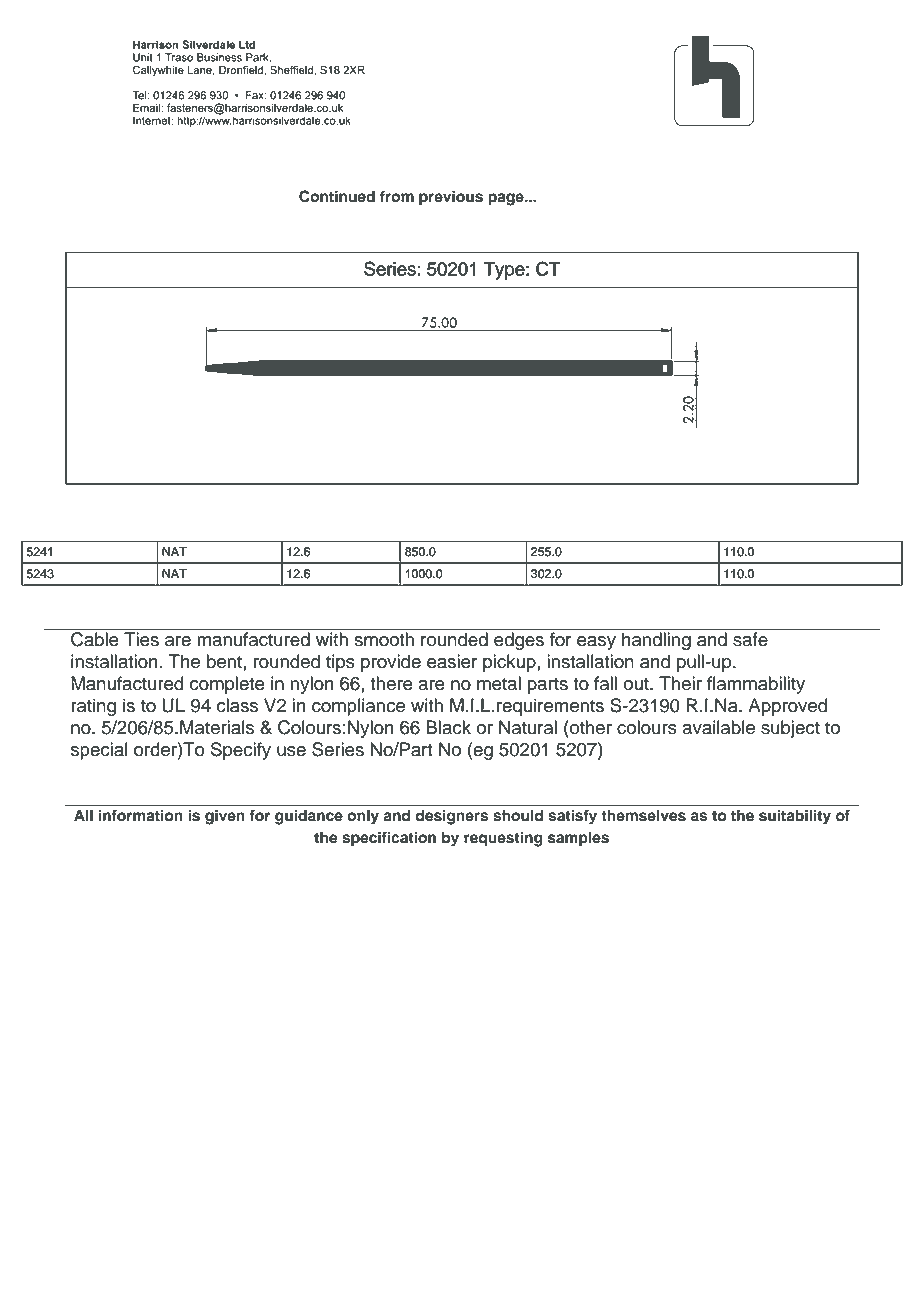  Describe the element at coordinates (227, 685) in the screenshot. I see `complete` at that location.
